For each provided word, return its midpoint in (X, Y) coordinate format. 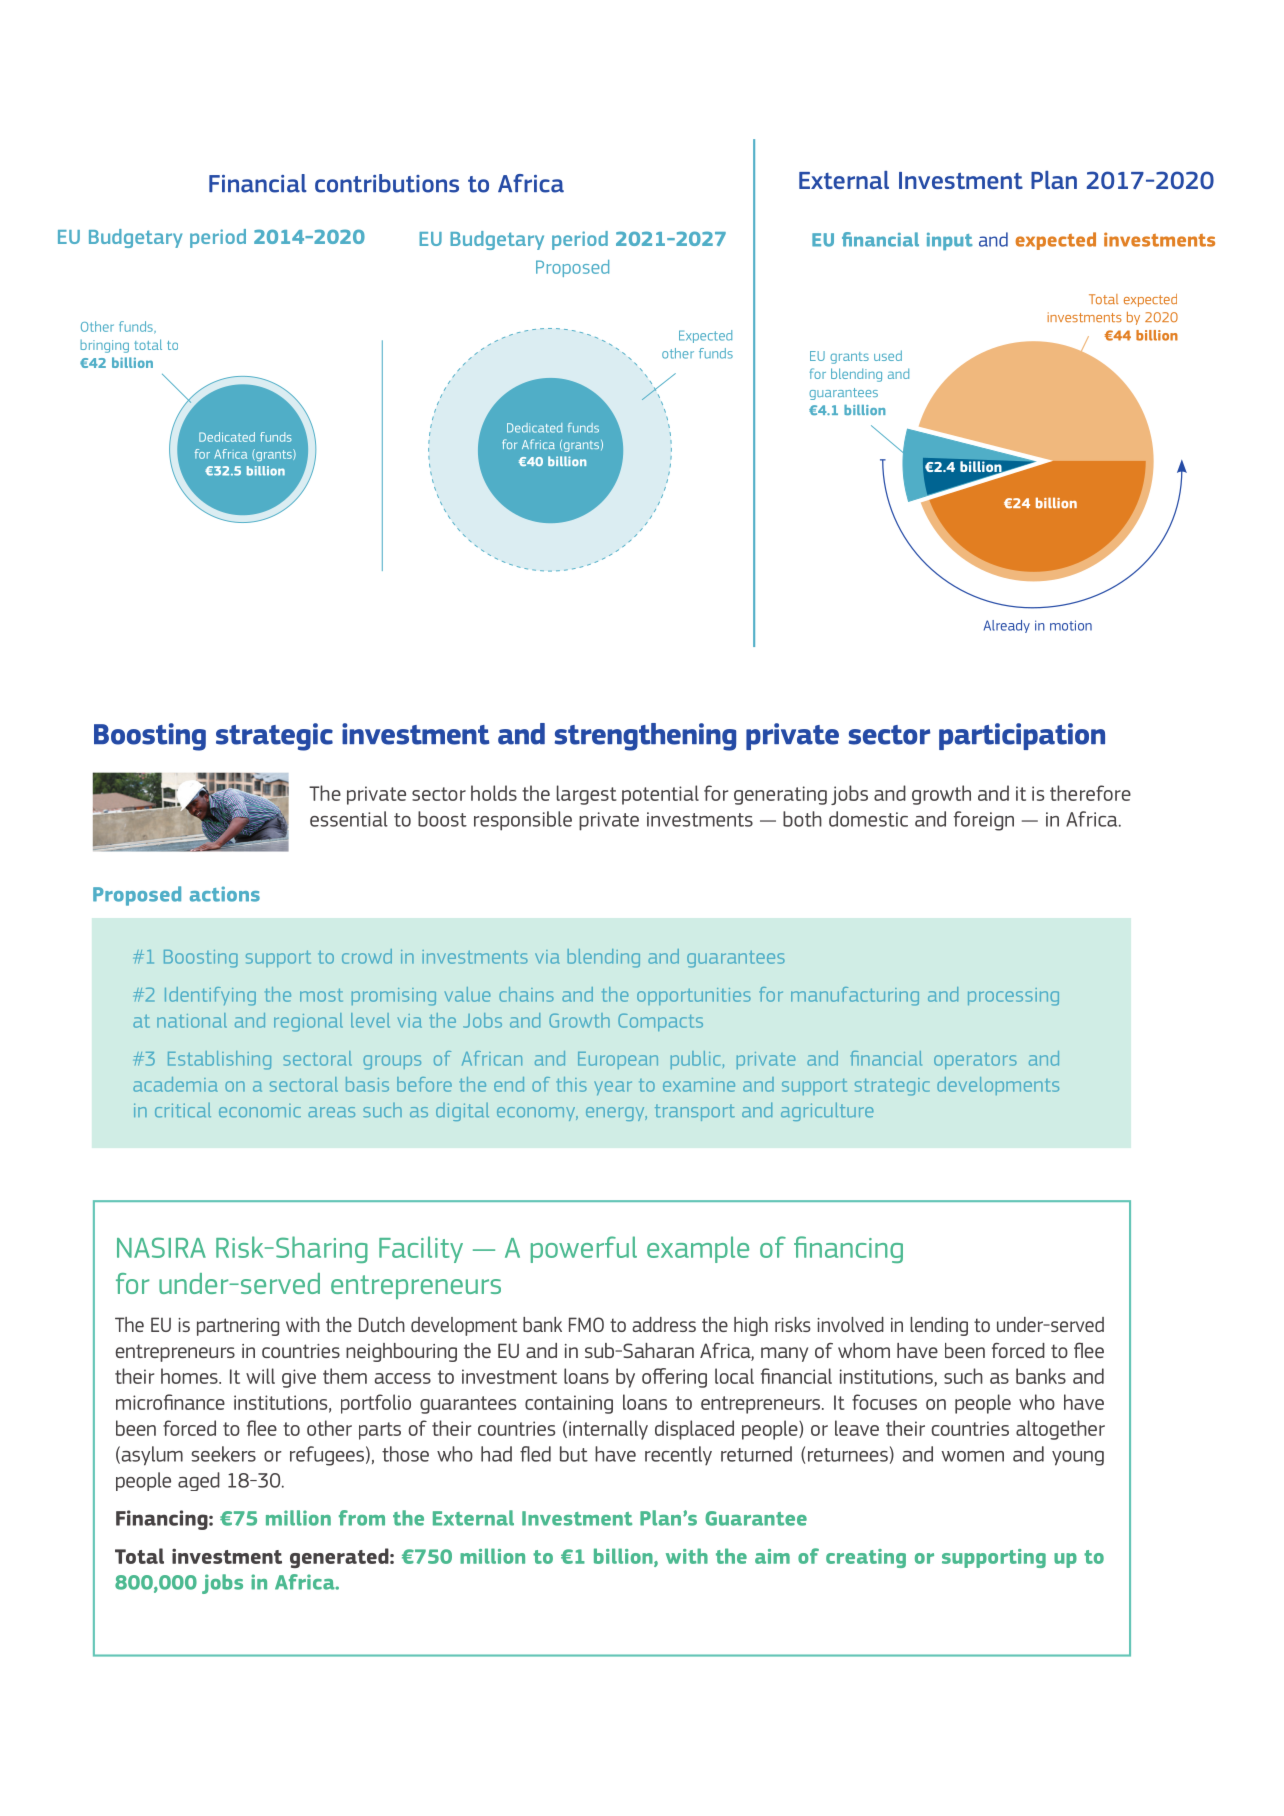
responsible (523, 821)
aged (199, 1481)
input (950, 241)
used (888, 355)
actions (225, 894)
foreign (984, 821)
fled (535, 1454)
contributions (387, 183)
